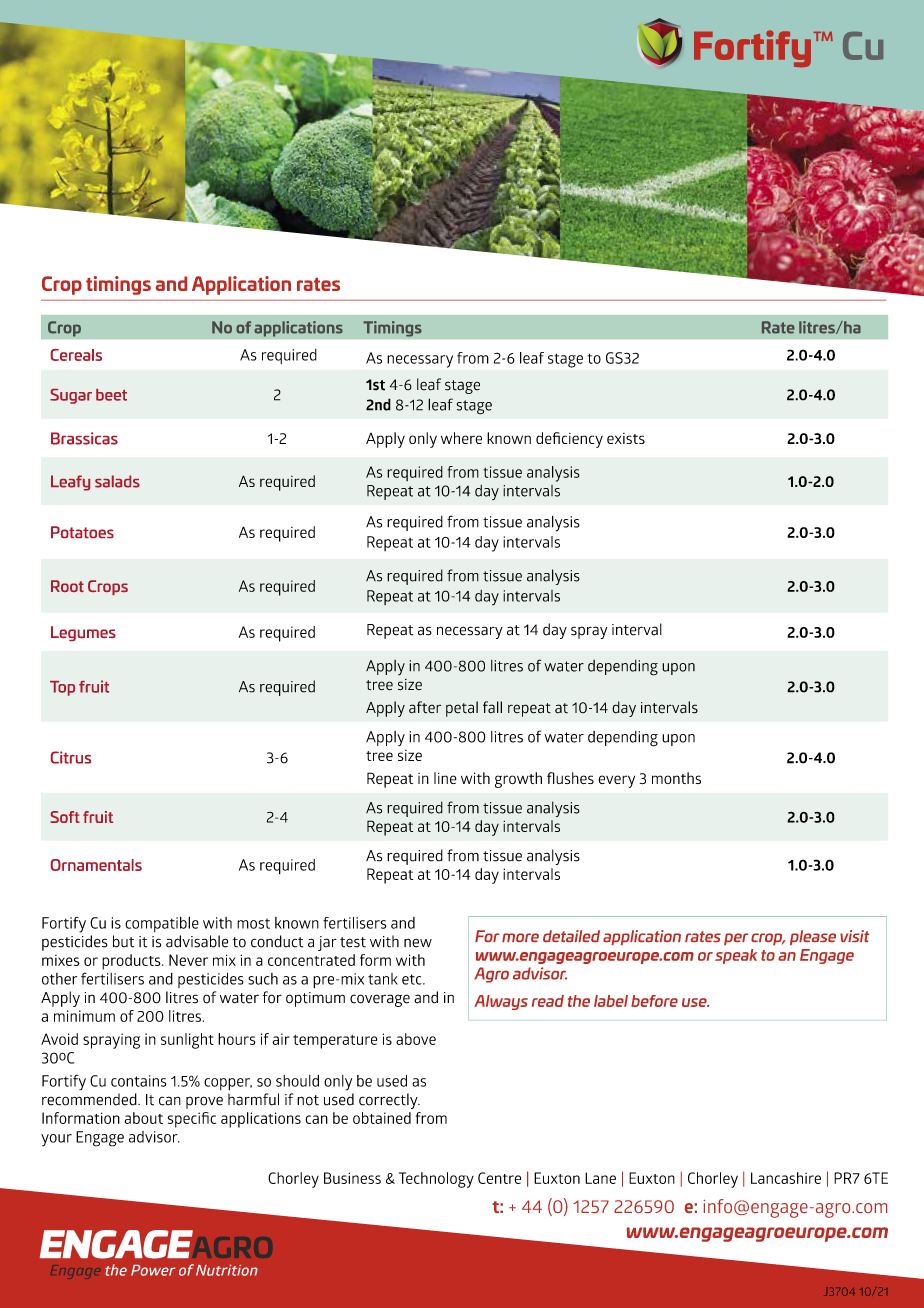 This screenshot has height=1308, width=924. Describe the element at coordinates (676, 778) in the screenshot. I see `months` at that location.
